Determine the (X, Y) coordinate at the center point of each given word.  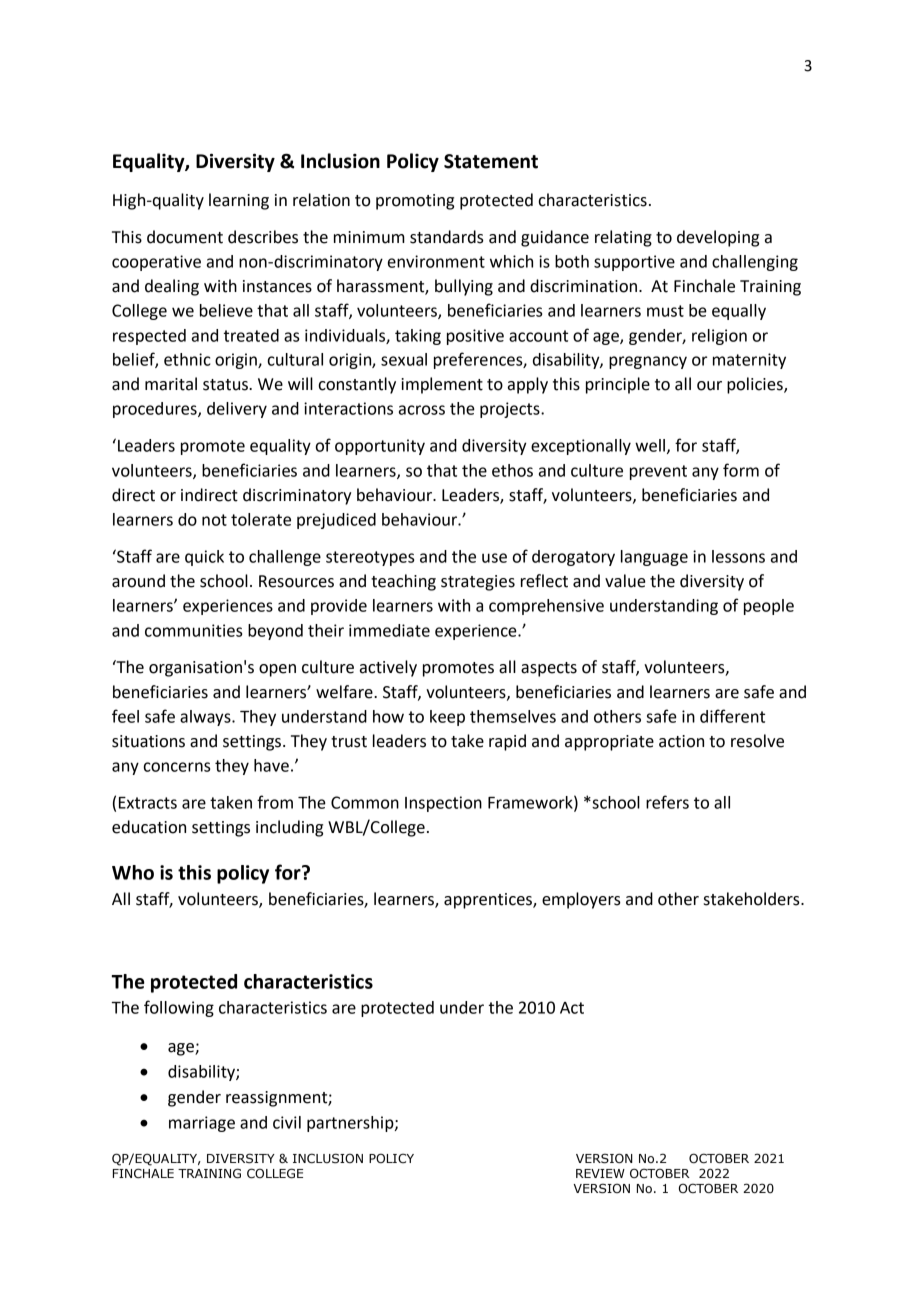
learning (239, 201)
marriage (202, 1124)
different (732, 716)
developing (718, 238)
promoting (415, 202)
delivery (237, 410)
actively (388, 668)
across (422, 410)
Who (133, 872)
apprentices (489, 901)
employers (581, 900)
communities (193, 630)
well (650, 445)
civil (287, 1122)
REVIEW (600, 1173)
